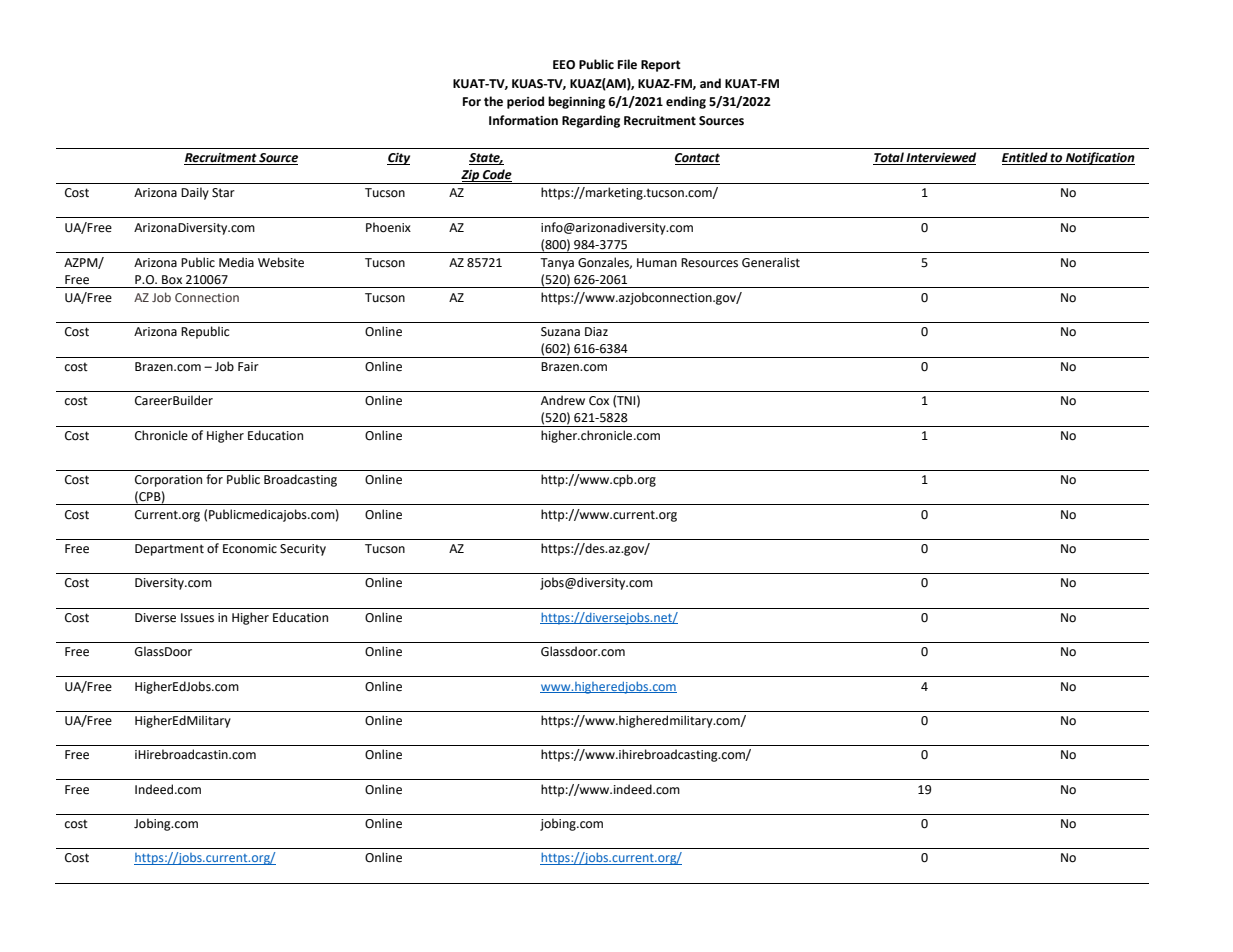 The image size is (1233, 952). I want to click on Entitled, so click(1026, 158).
